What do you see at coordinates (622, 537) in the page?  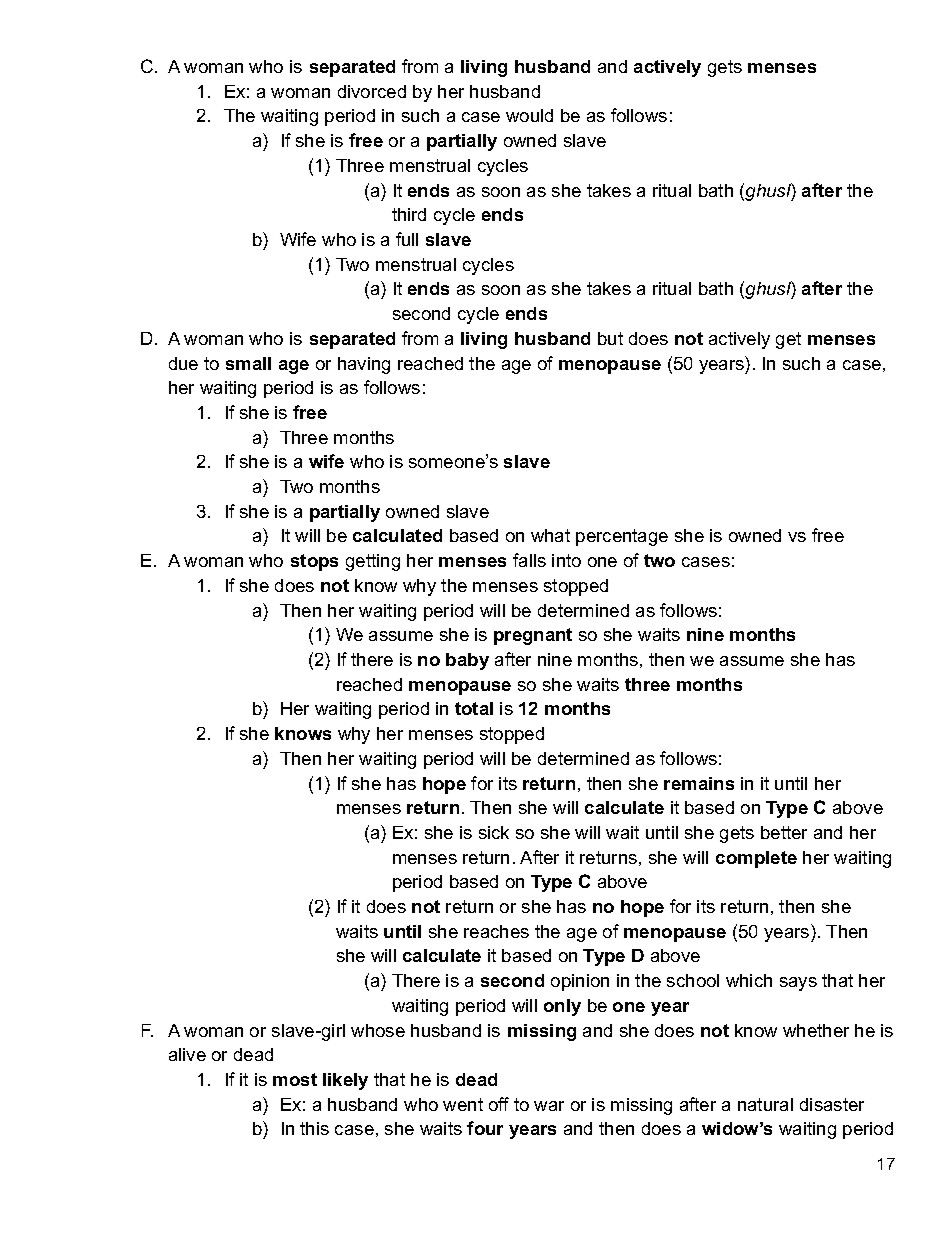 I see `percentage` at bounding box center [622, 537].
